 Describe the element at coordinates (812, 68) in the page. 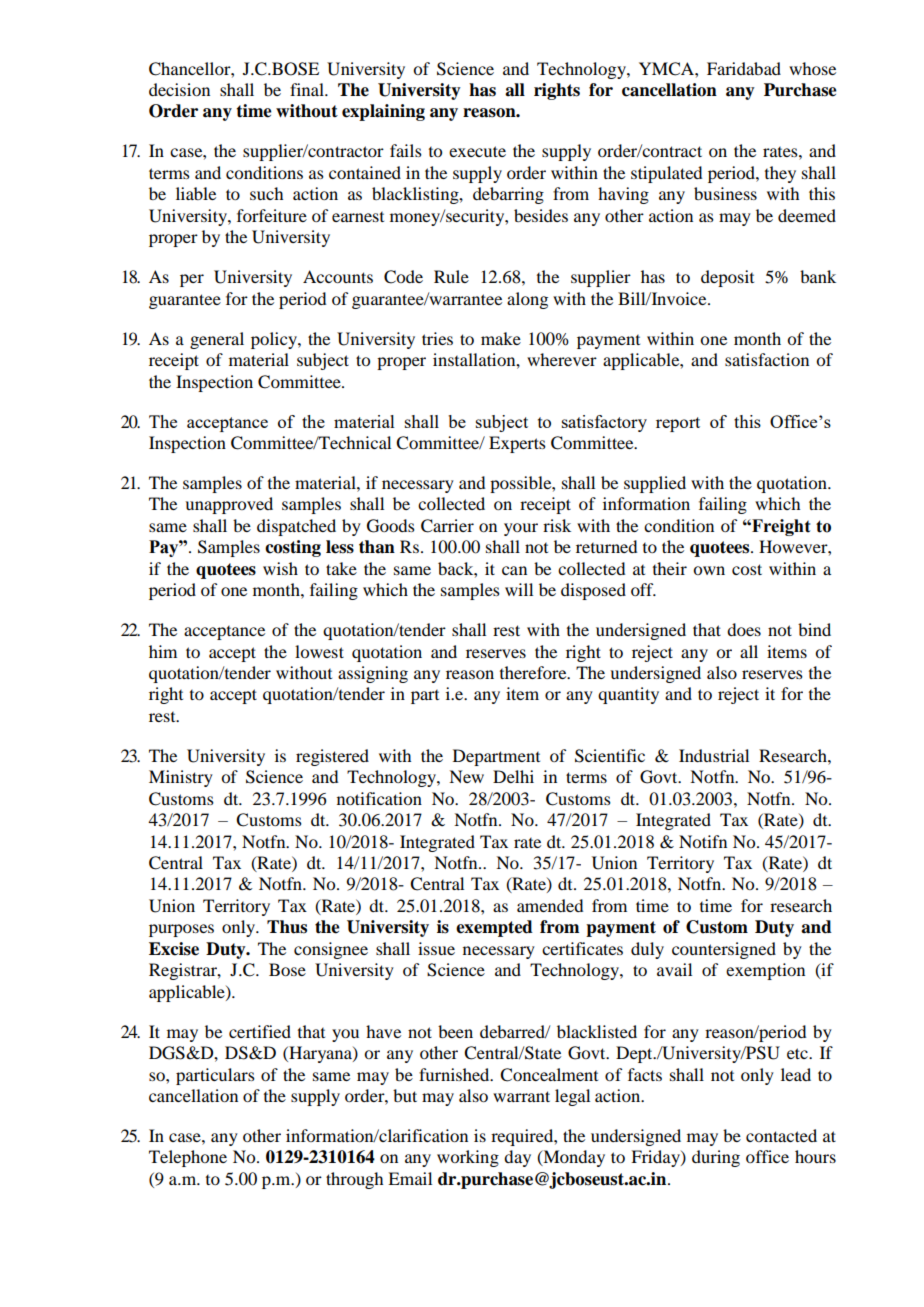

I see `whose` at that location.
